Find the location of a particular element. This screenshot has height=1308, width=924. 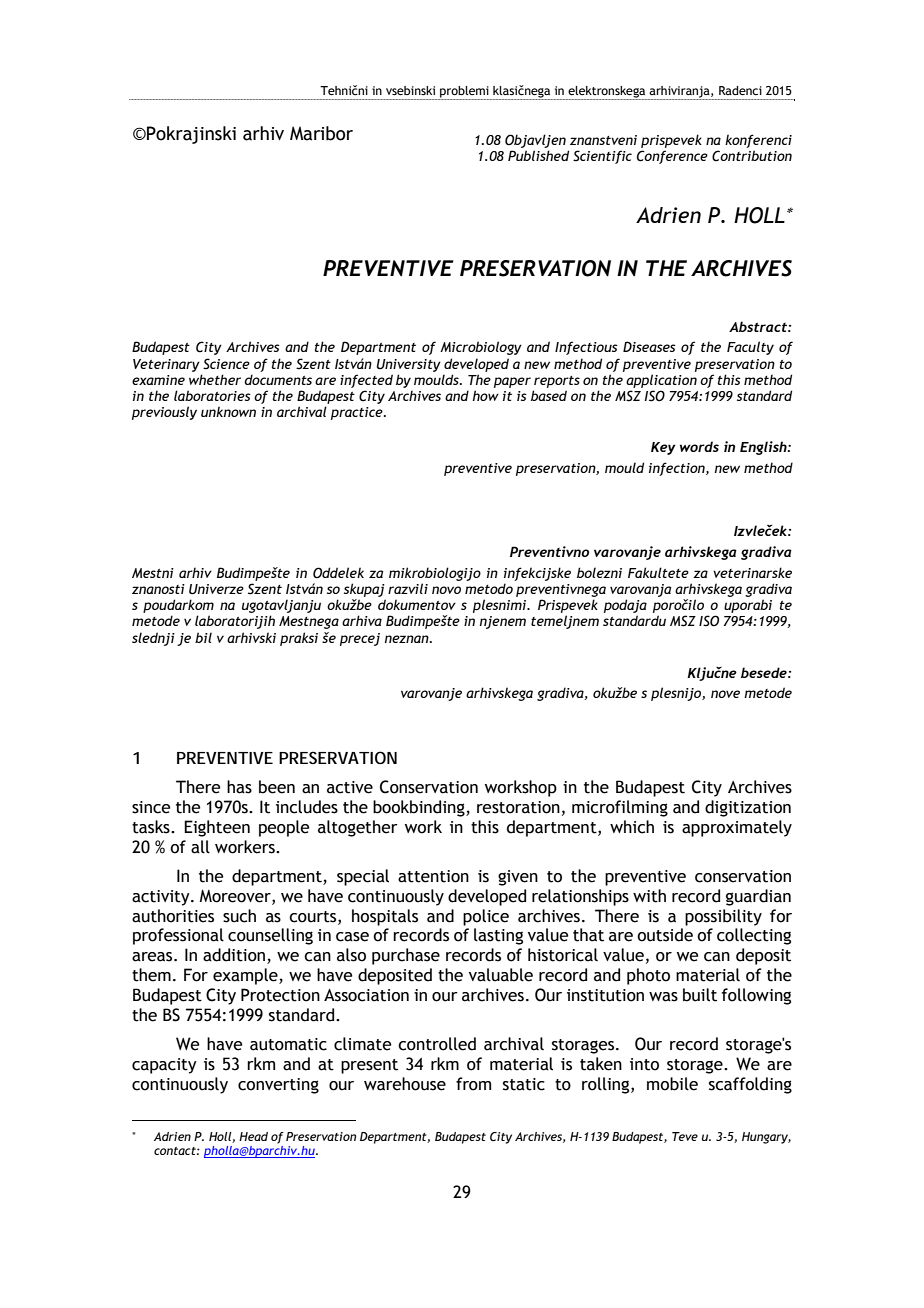

besede is located at coordinates (765, 672).
